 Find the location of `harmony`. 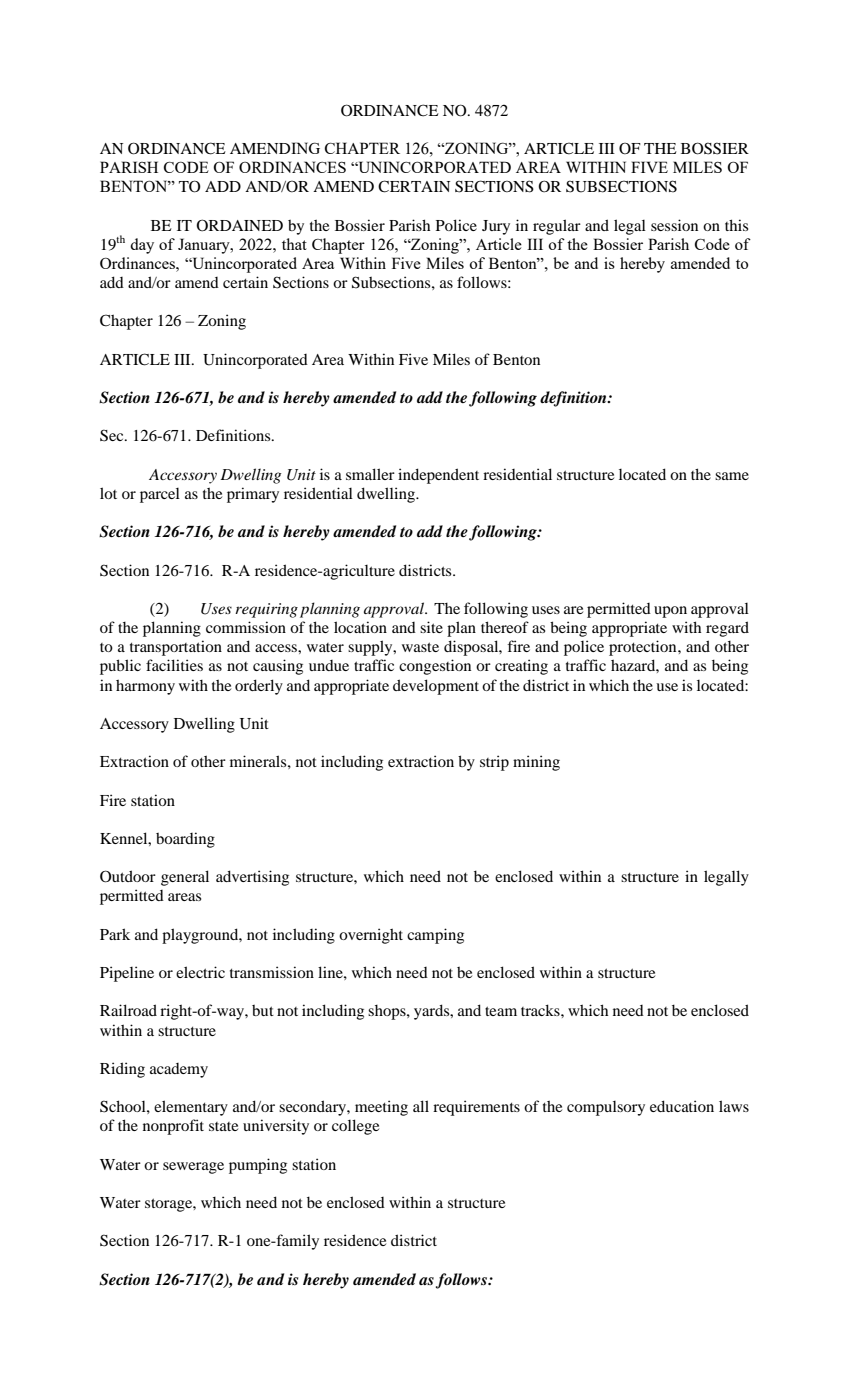

harmony is located at coordinates (145, 687).
